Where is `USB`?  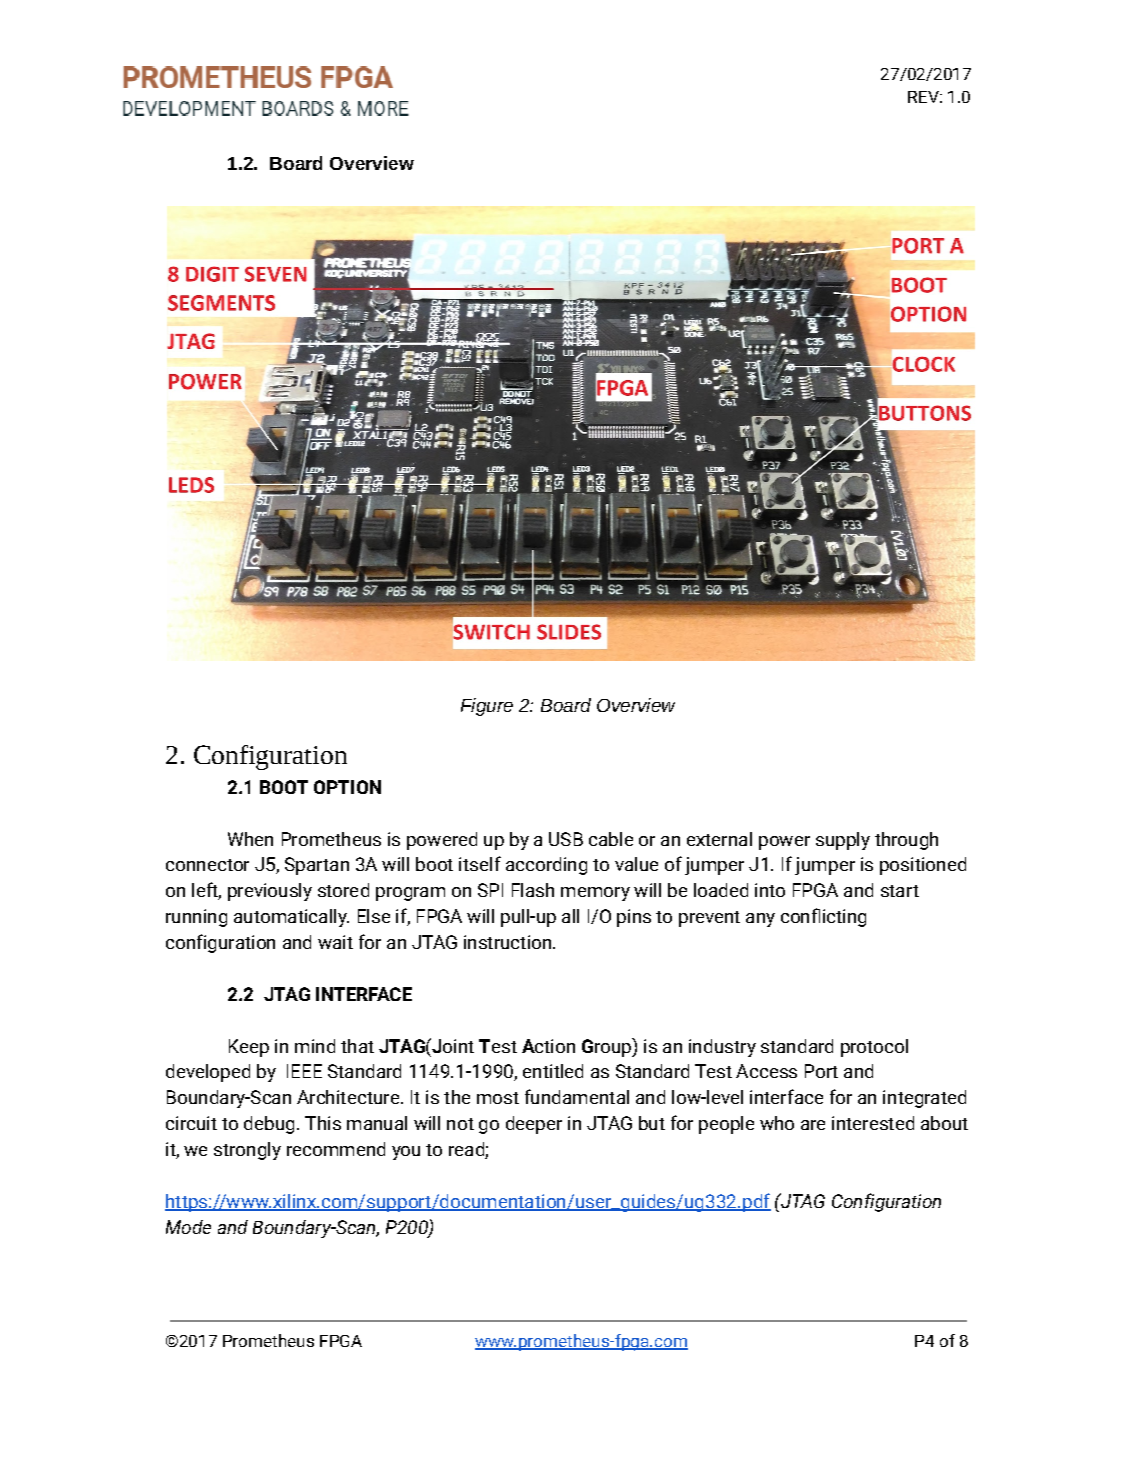
USB is located at coordinates (566, 839).
